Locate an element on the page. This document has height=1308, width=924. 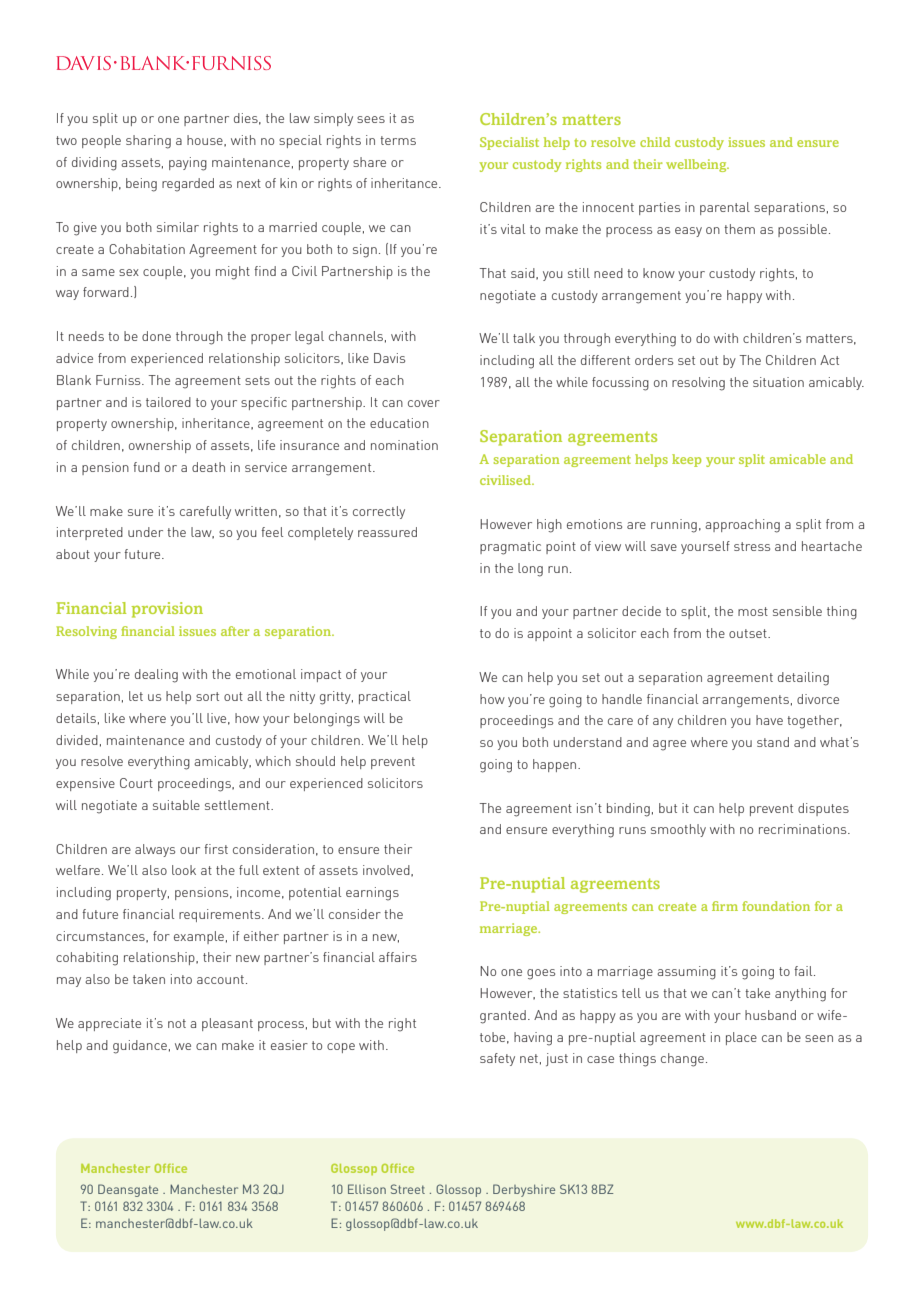
fund is located at coordinates (146, 467).
